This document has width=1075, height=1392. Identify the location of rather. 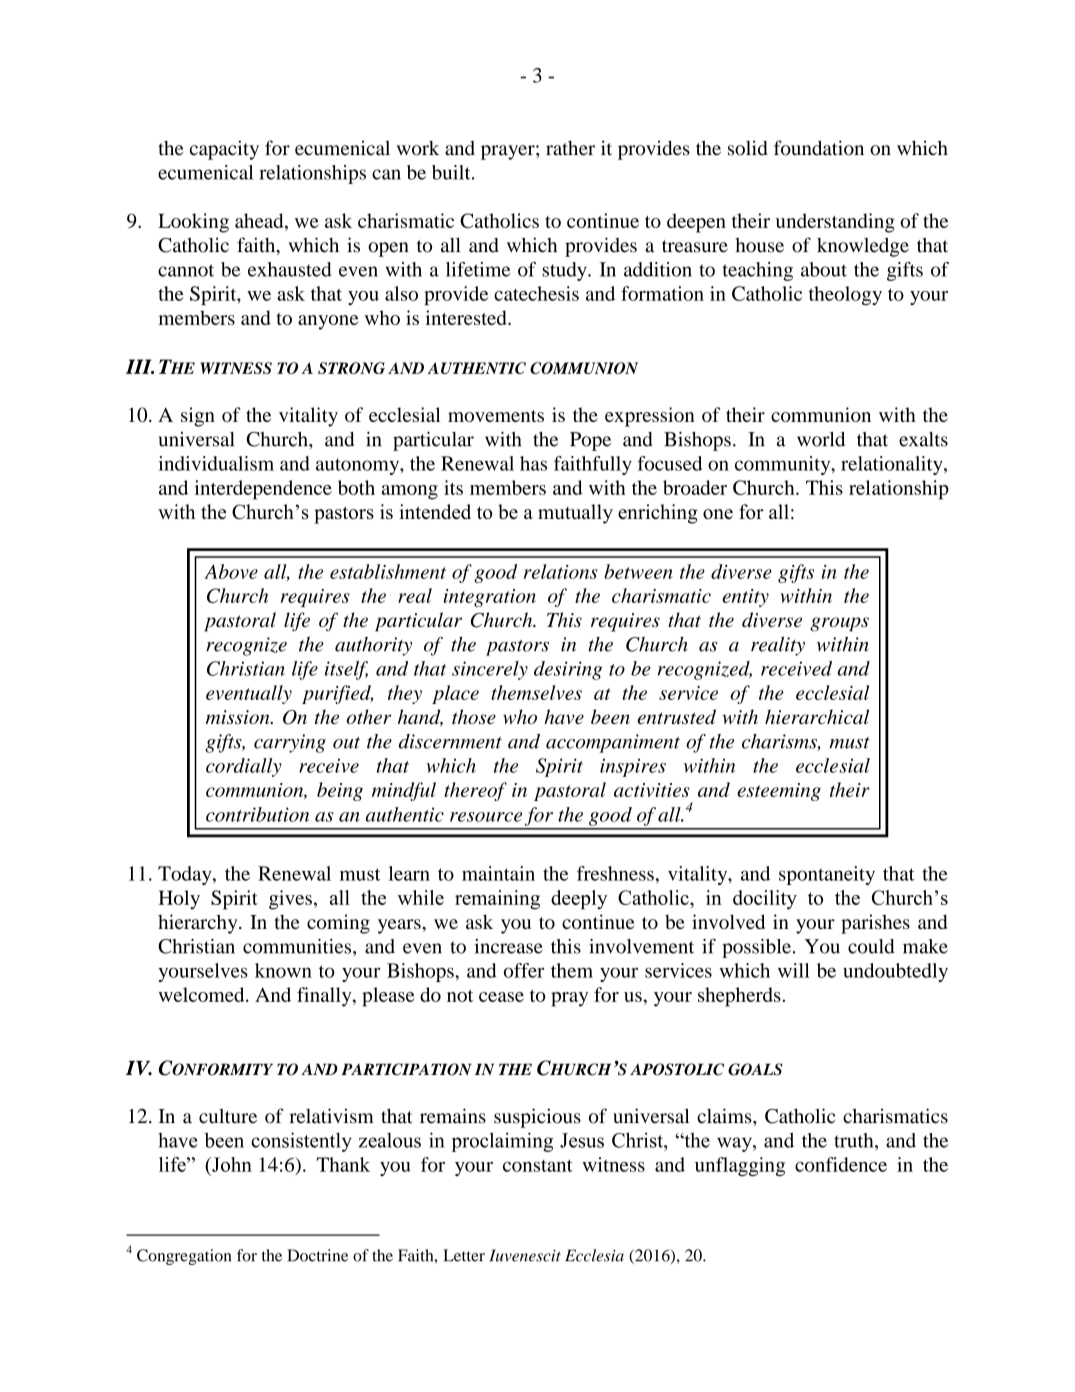
(570, 148).
